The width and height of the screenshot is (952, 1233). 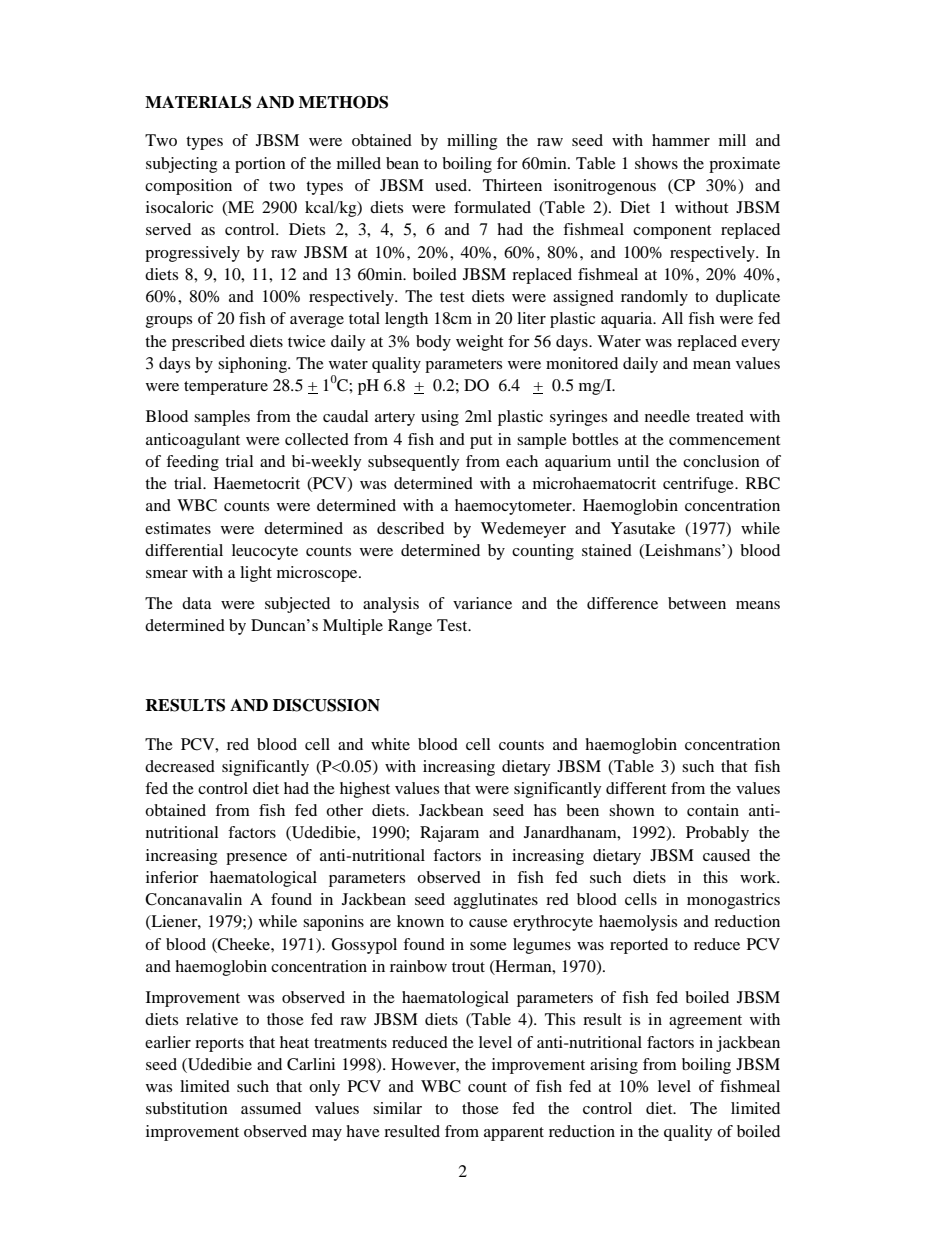 I want to click on data, so click(x=197, y=603).
